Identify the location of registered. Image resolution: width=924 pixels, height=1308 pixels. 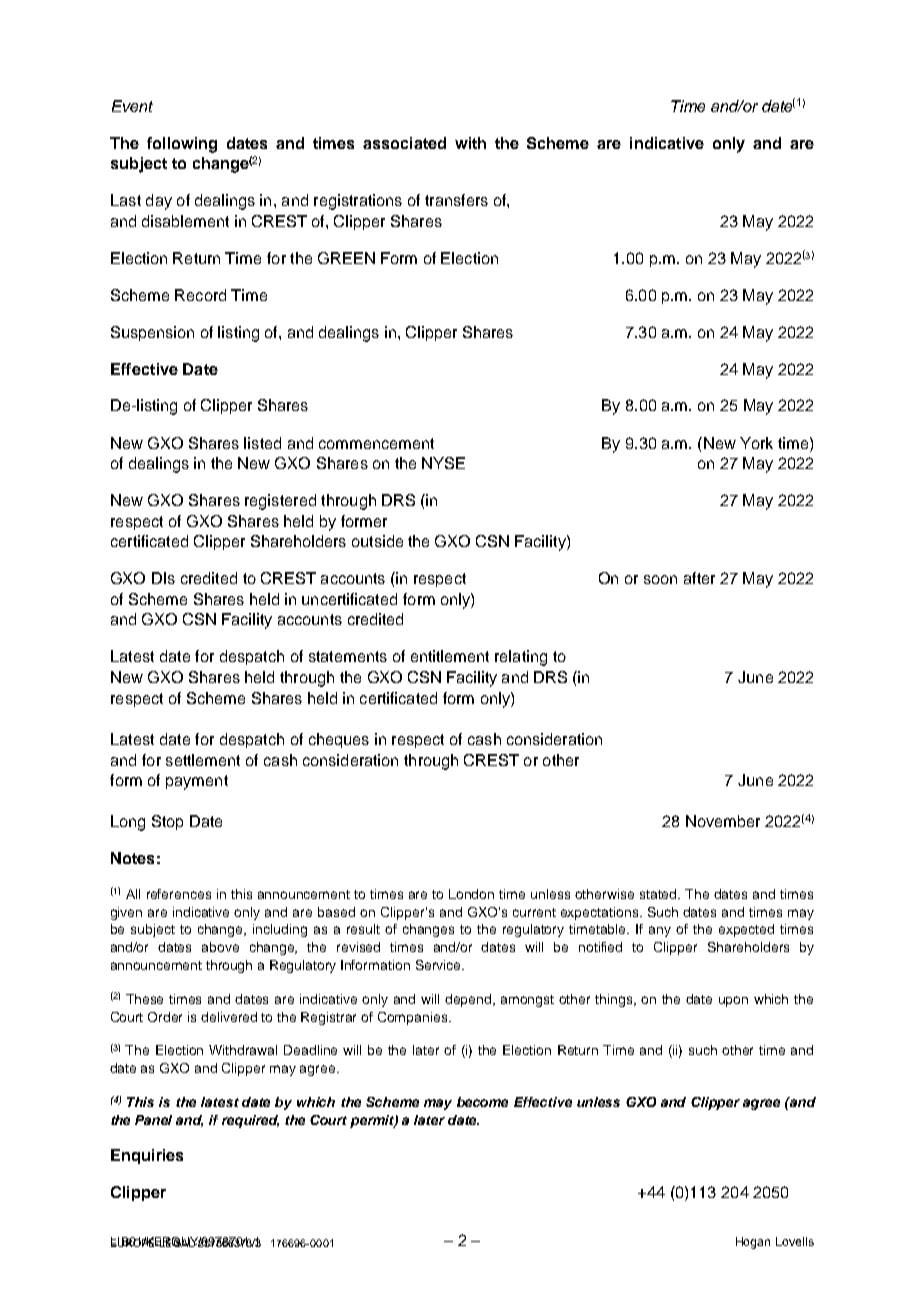
(280, 502).
